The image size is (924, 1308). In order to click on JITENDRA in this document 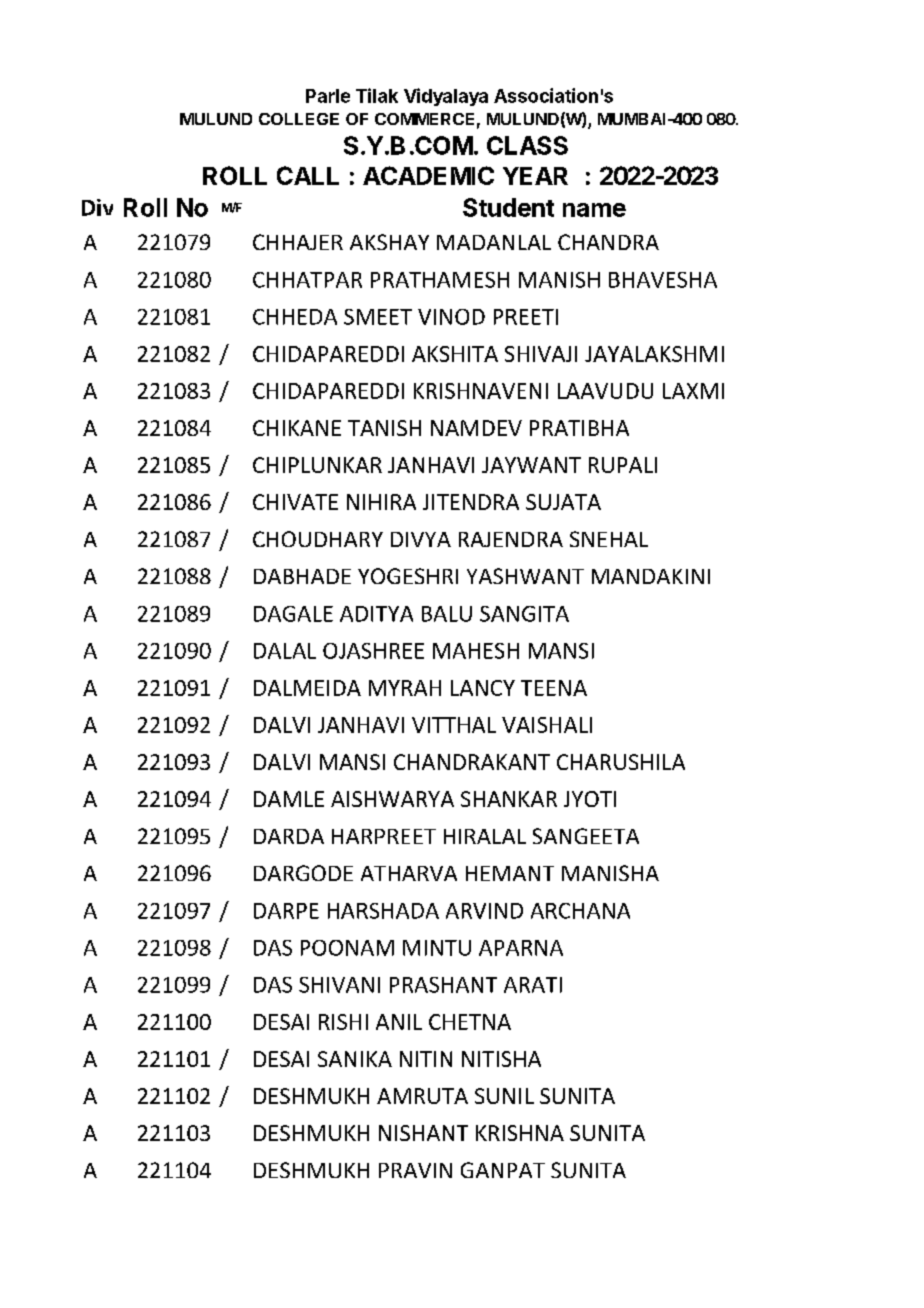, I will do `click(471, 502)`.
